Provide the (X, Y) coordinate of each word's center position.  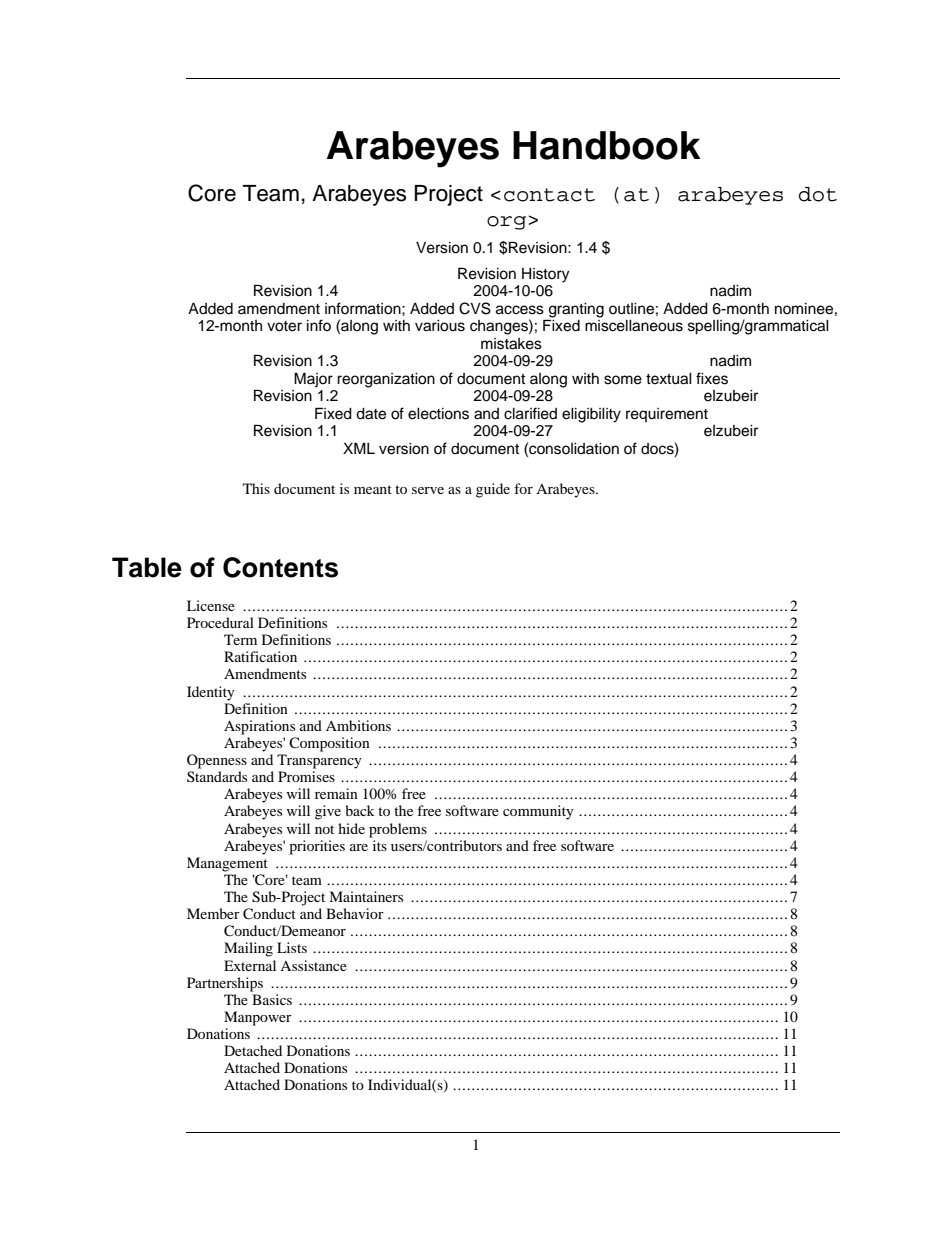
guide (493, 490)
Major (313, 379)
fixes (712, 378)
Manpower (258, 1018)
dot (818, 194)
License (211, 605)
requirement (667, 415)
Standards (217, 776)
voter (284, 326)
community (538, 812)
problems (398, 830)
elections (438, 414)
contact (549, 195)
